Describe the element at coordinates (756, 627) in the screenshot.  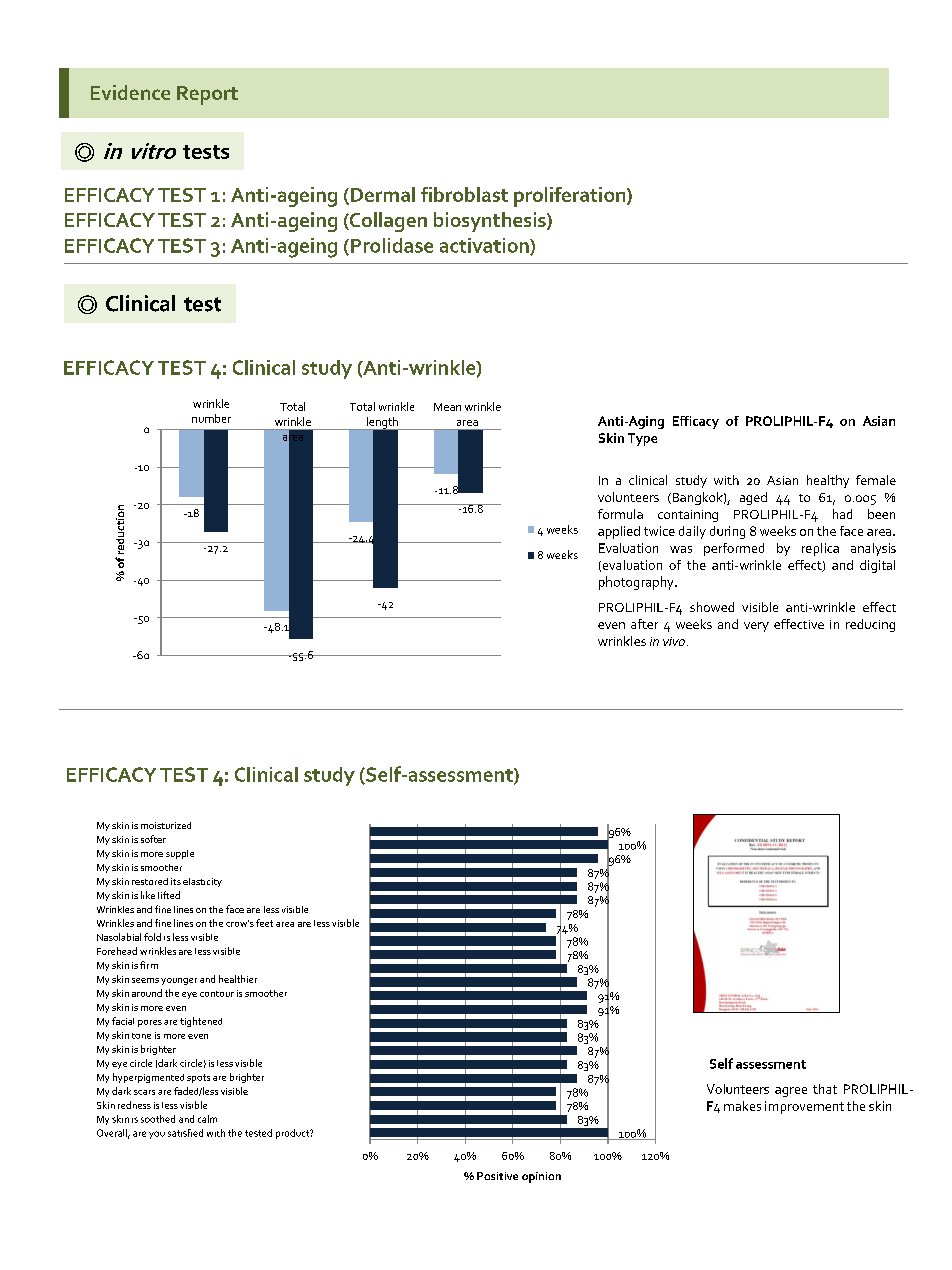
I see `very` at that location.
